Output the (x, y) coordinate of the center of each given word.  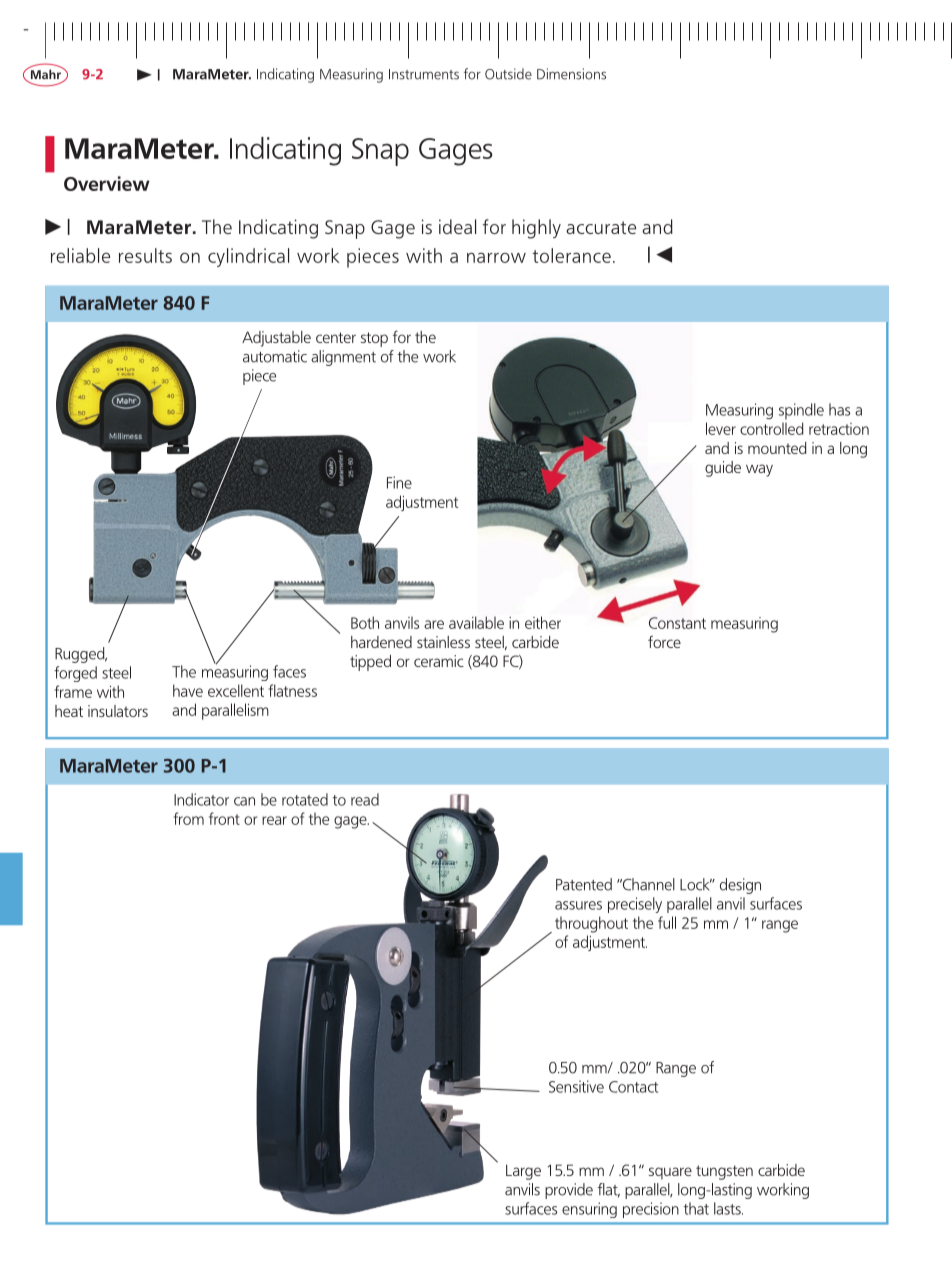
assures (578, 905)
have (188, 690)
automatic (275, 356)
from (188, 818)
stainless (443, 642)
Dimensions (571, 74)
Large (523, 1172)
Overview (107, 183)
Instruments (424, 74)
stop (374, 339)
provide (569, 1191)
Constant (677, 623)
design (740, 886)
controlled (771, 428)
